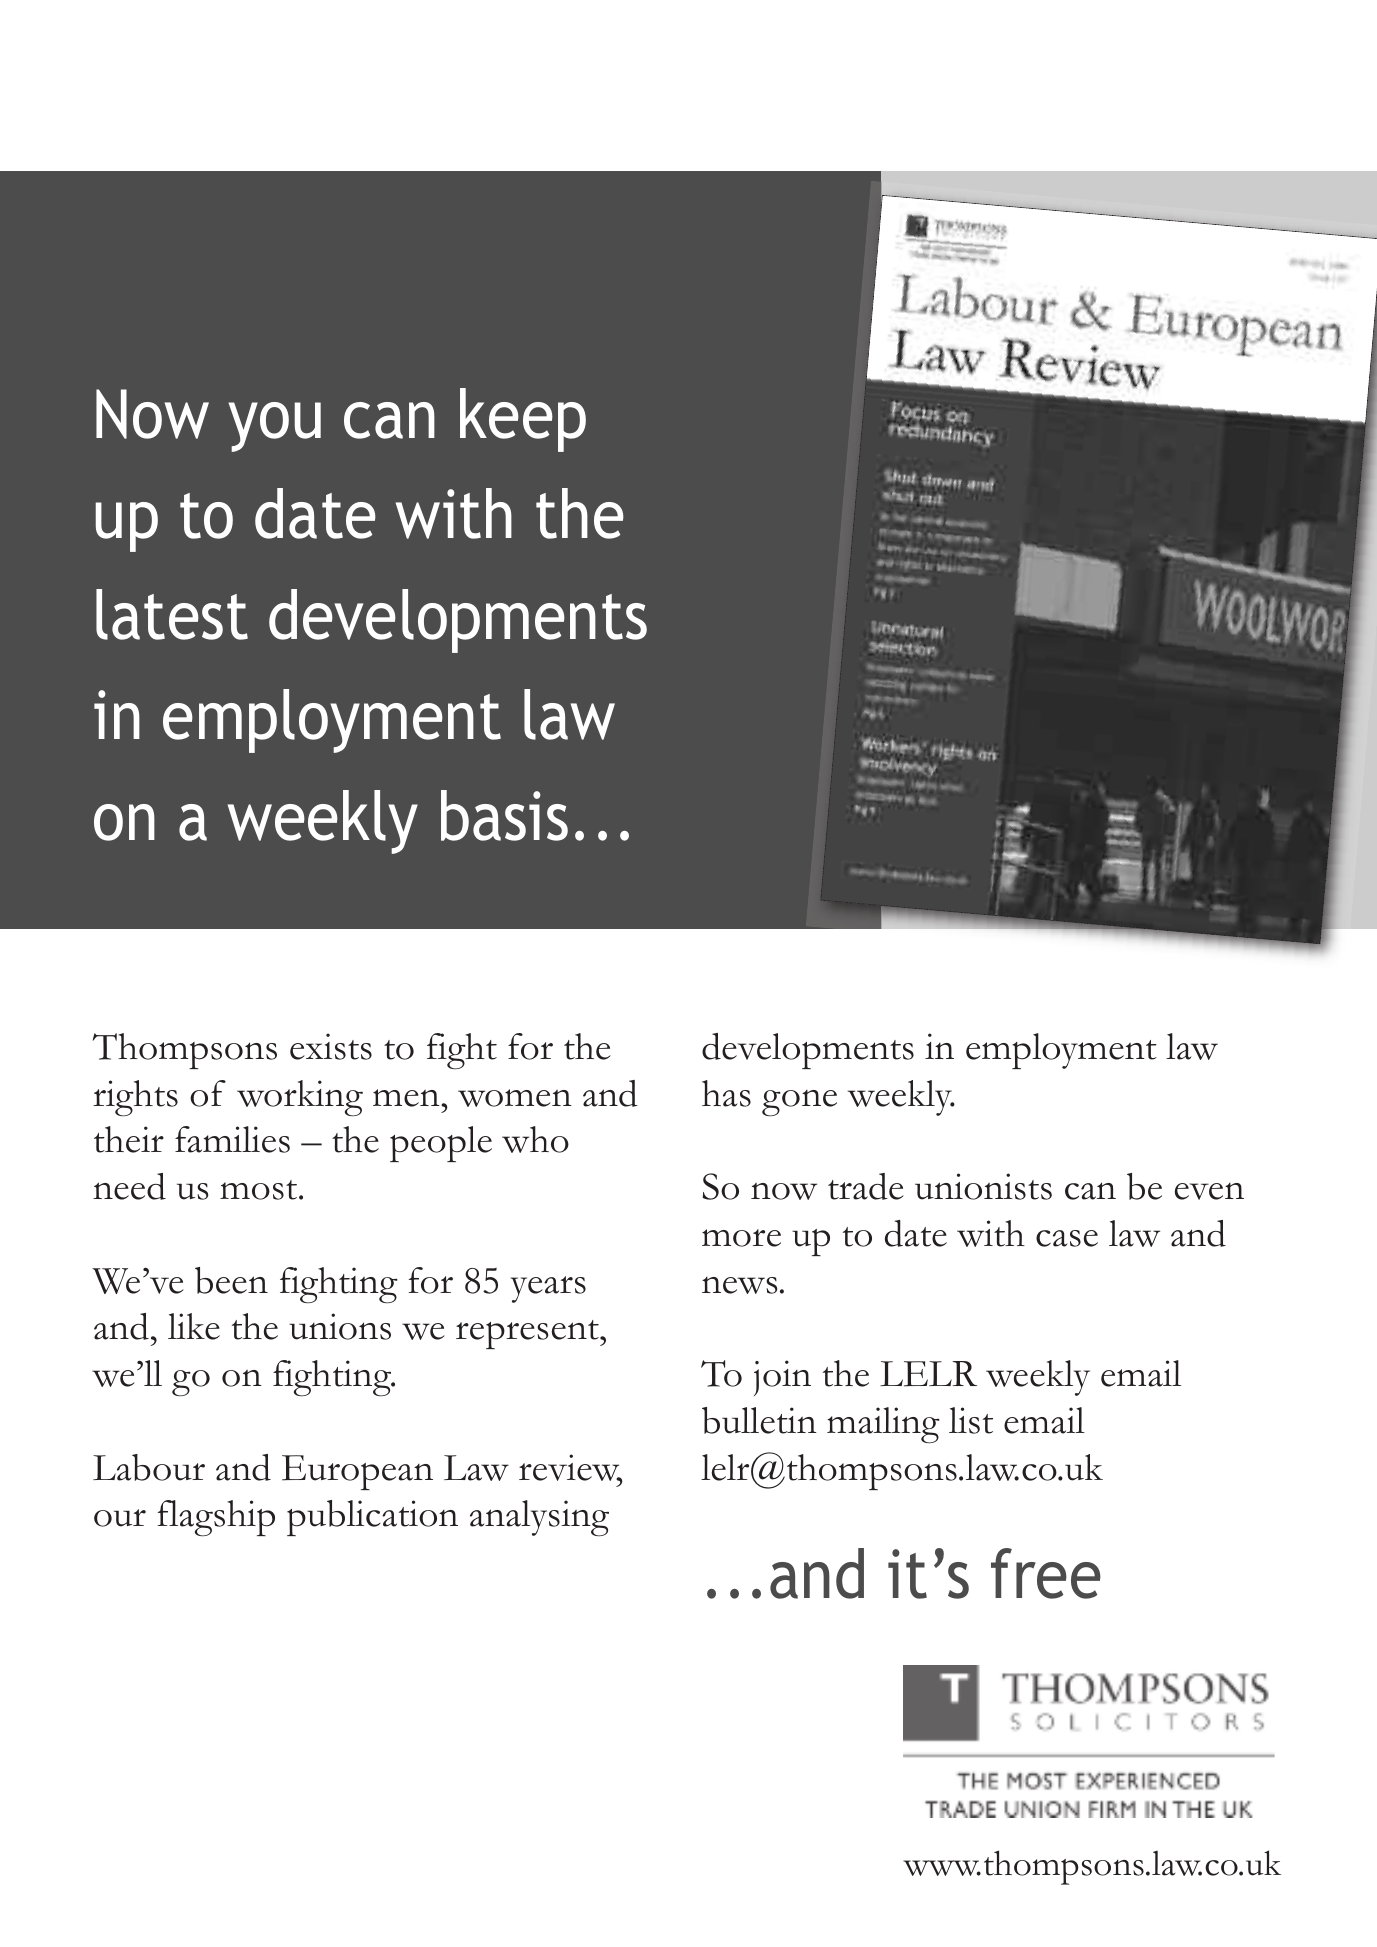 Image resolution: width=1377 pixels, height=1947 pixels. I want to click on unionists, so click(983, 1186).
